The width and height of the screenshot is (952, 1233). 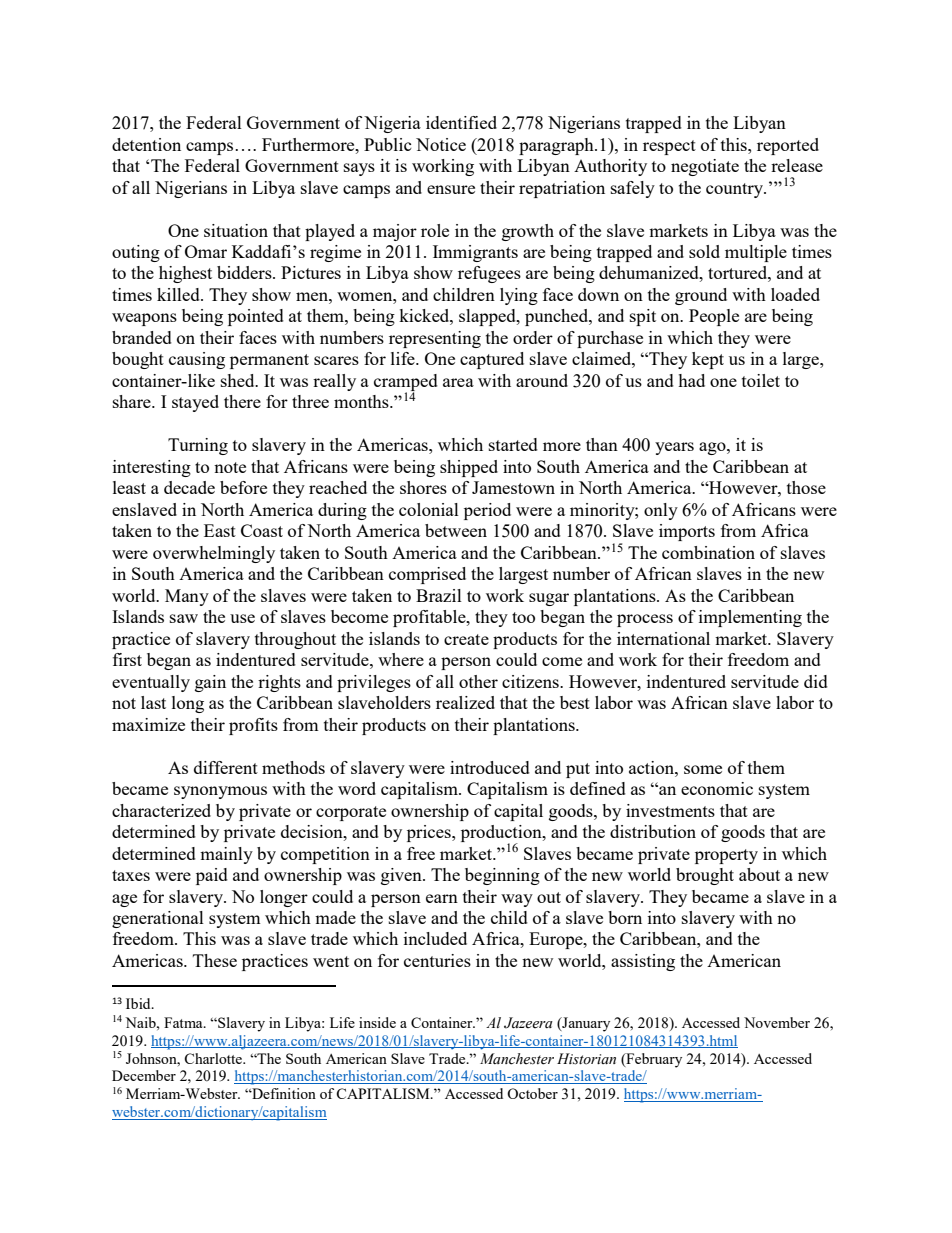 I want to click on toilet, so click(x=761, y=380).
